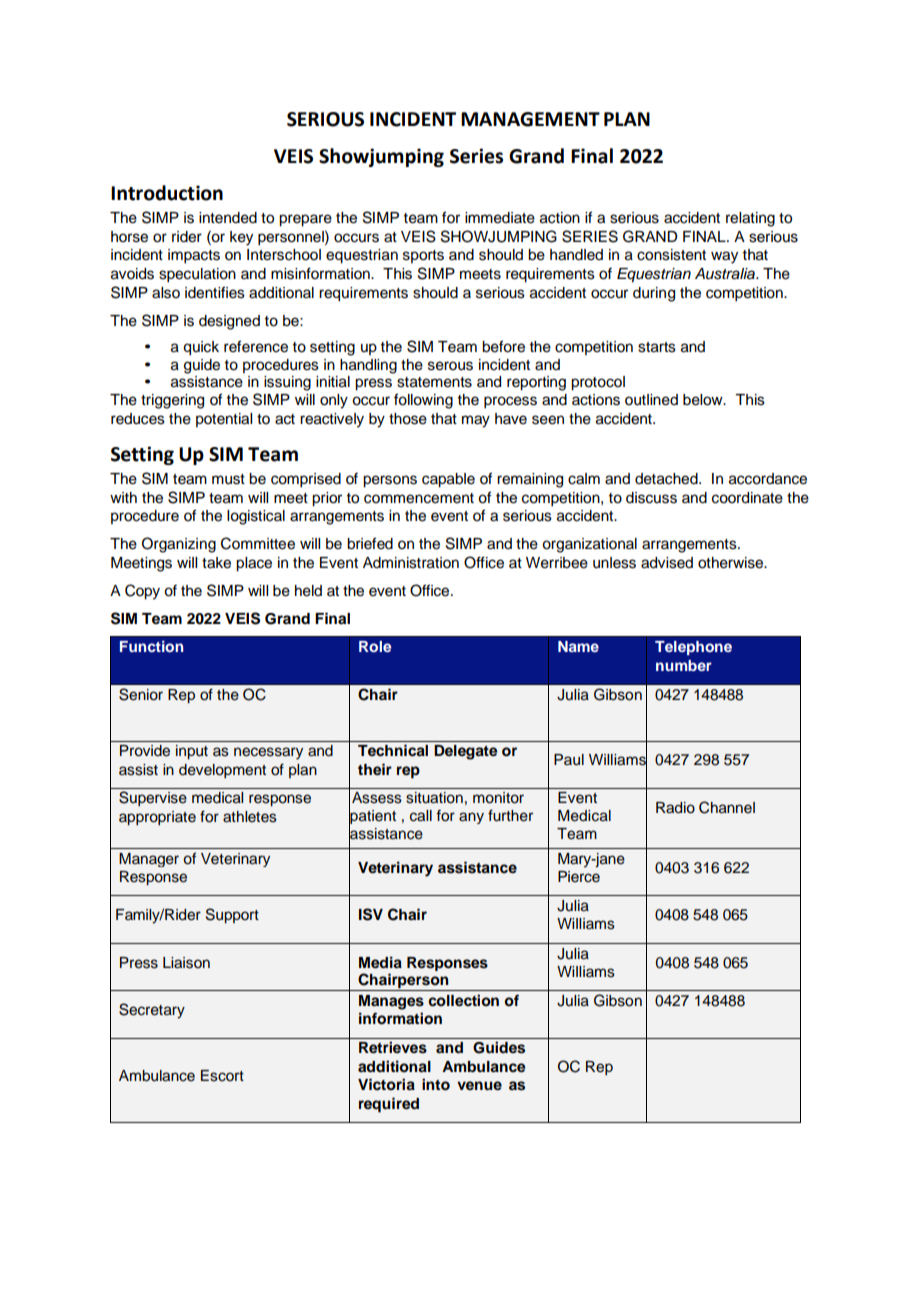  What do you see at coordinates (750, 219) in the document?
I see `relating` at bounding box center [750, 219].
